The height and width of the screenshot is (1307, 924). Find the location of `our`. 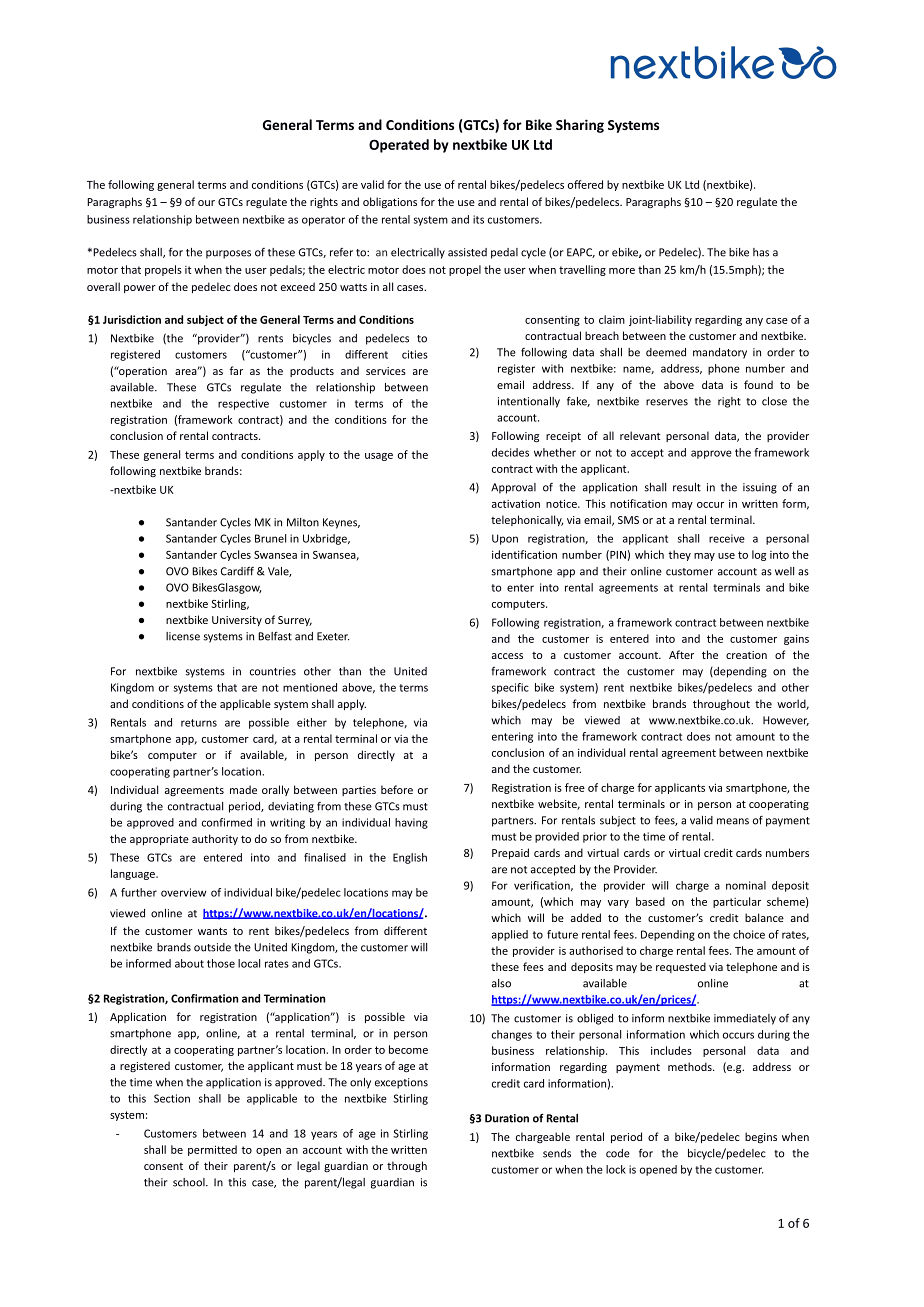

our is located at coordinates (206, 203).
